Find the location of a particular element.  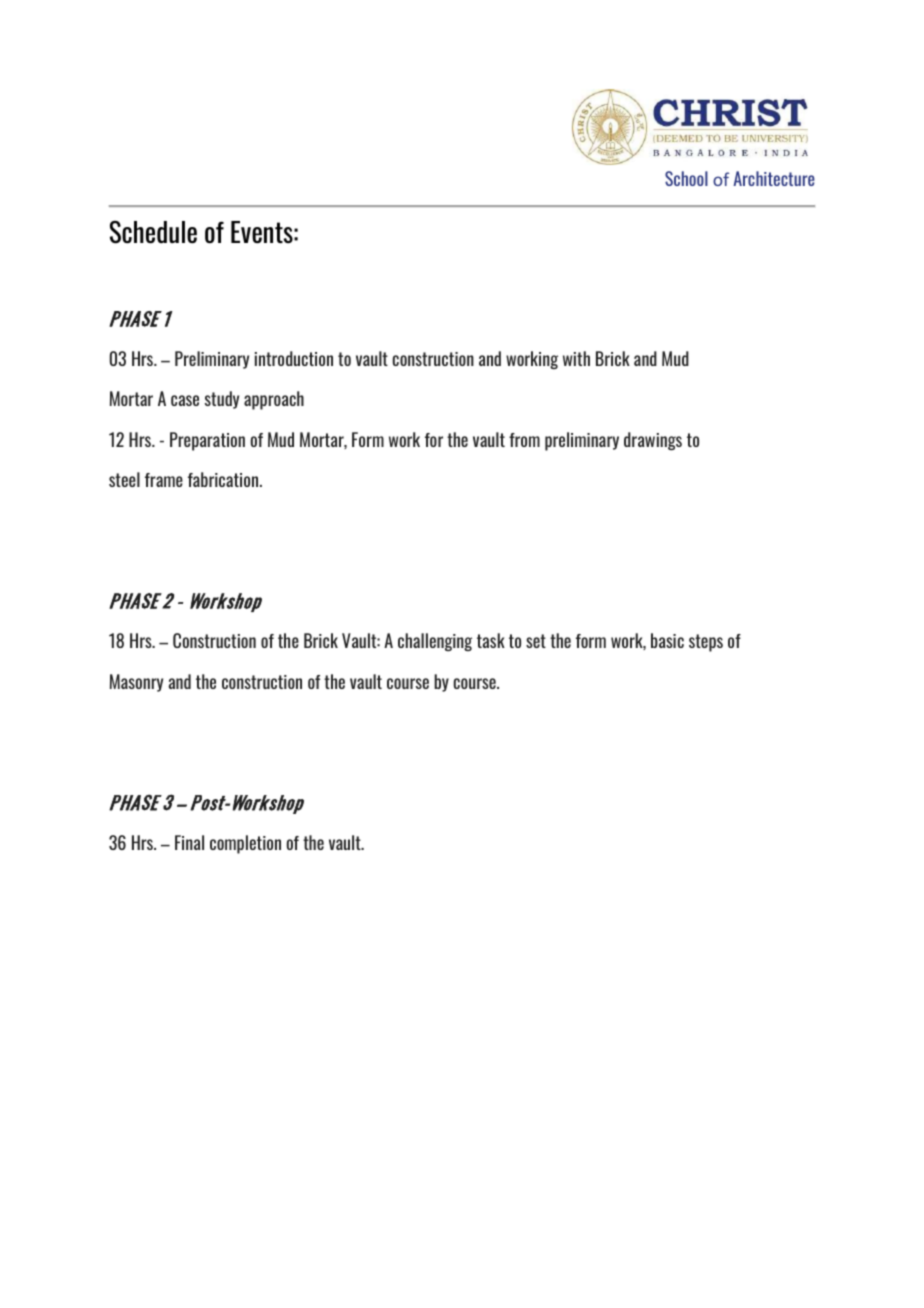

case is located at coordinates (185, 400).
